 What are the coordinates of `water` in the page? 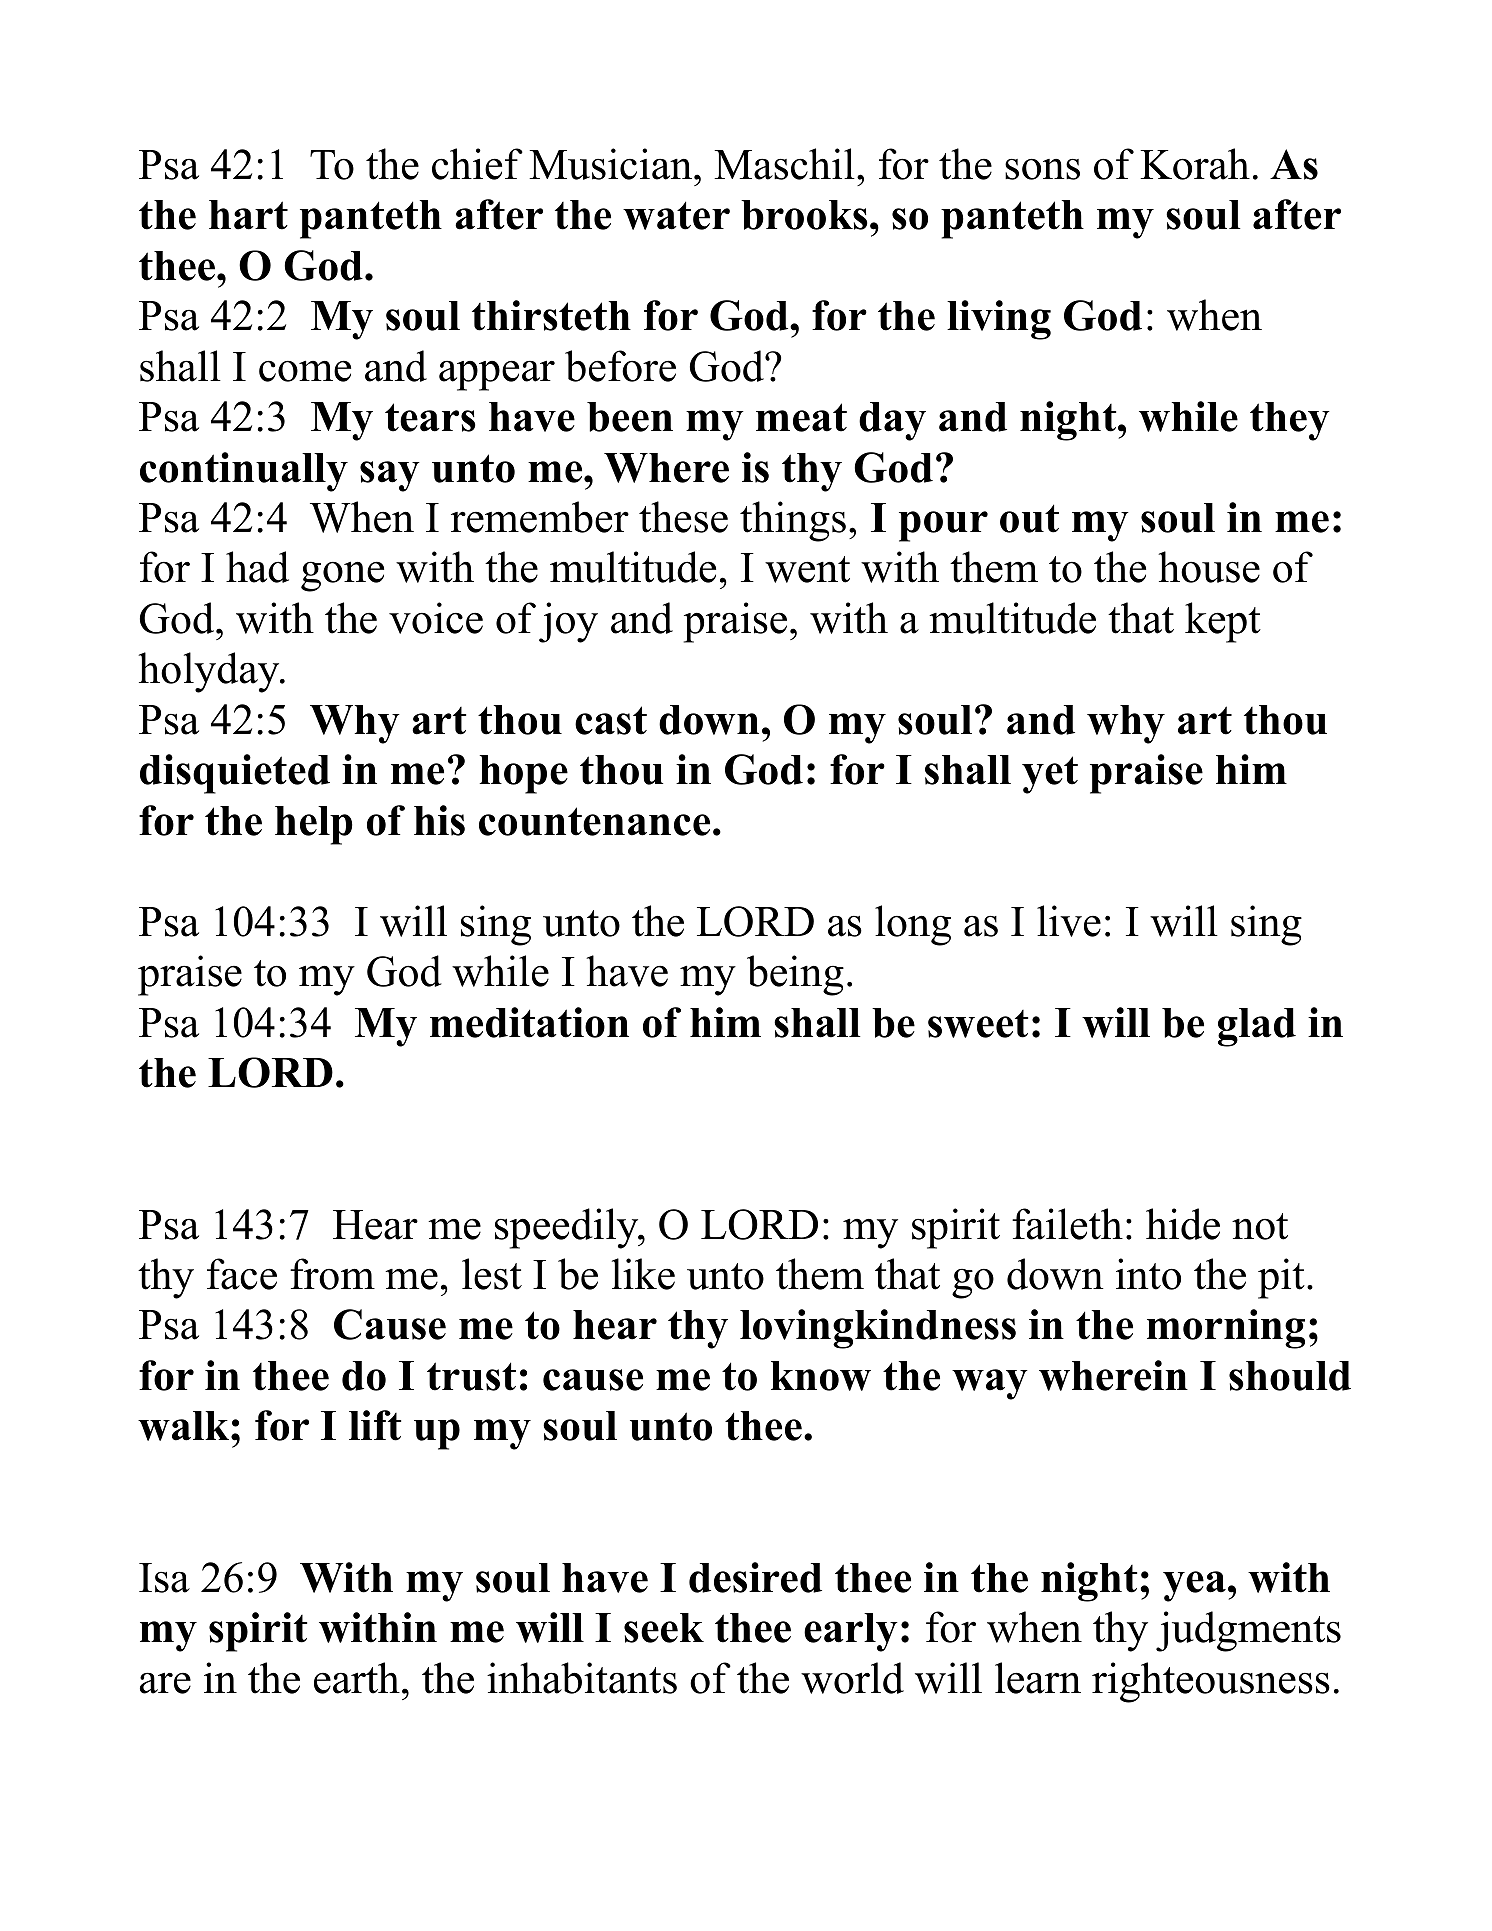 It's located at (676, 215).
